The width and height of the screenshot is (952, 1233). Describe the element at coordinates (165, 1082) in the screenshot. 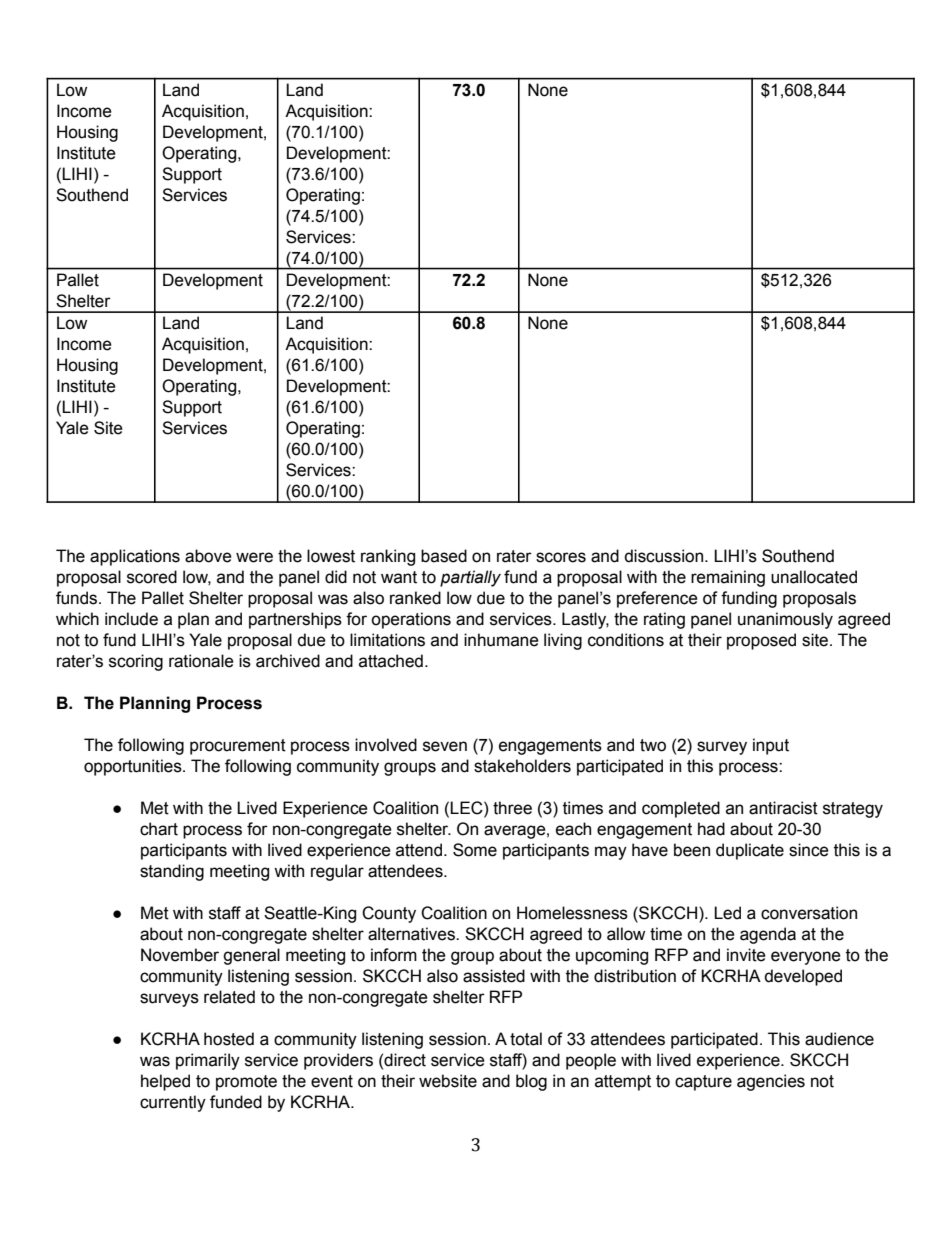

I see `helped` at that location.
